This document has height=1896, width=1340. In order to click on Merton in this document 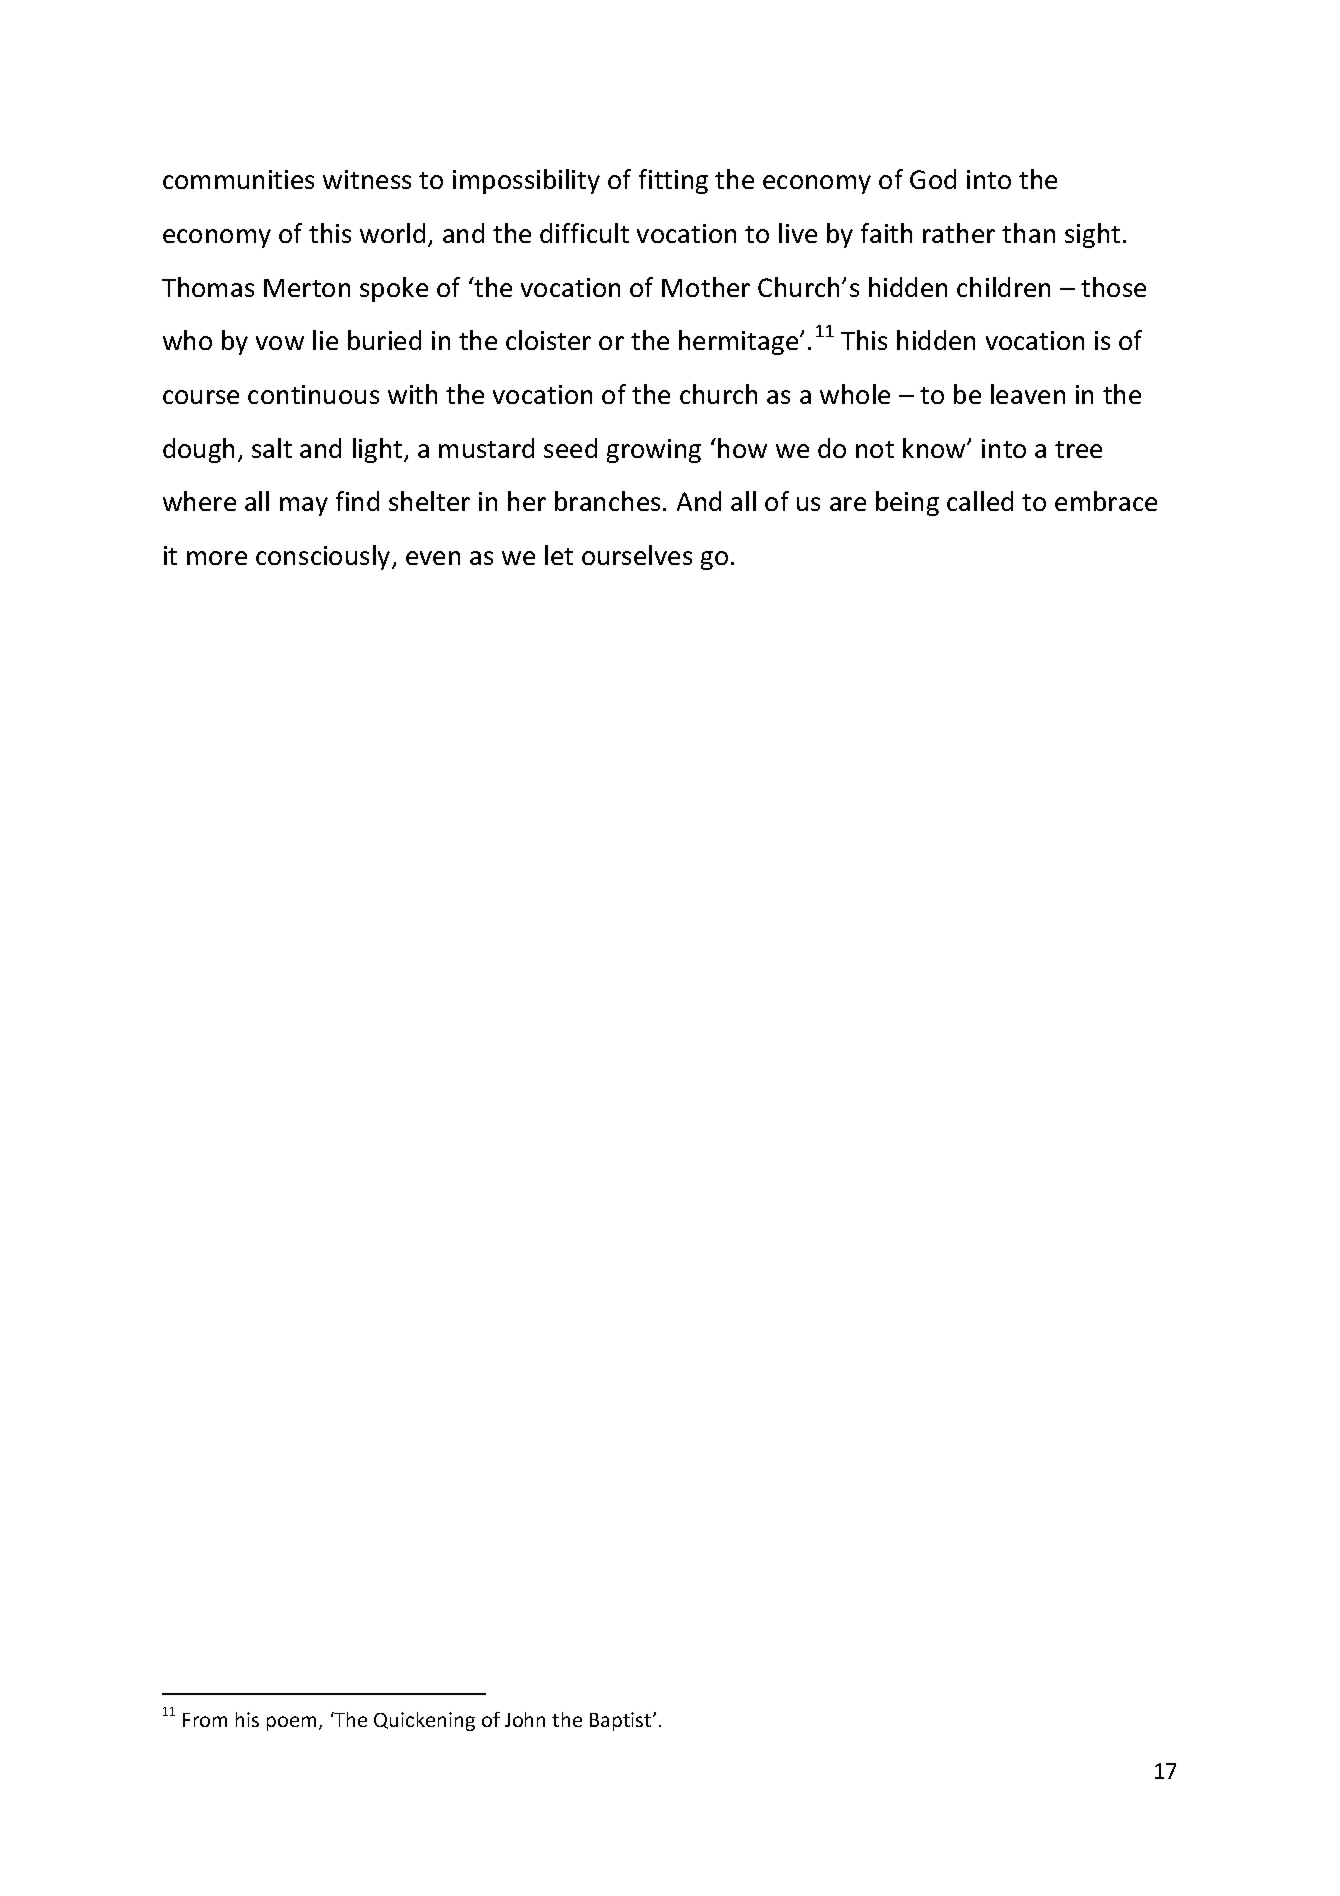, I will do `click(307, 288)`.
